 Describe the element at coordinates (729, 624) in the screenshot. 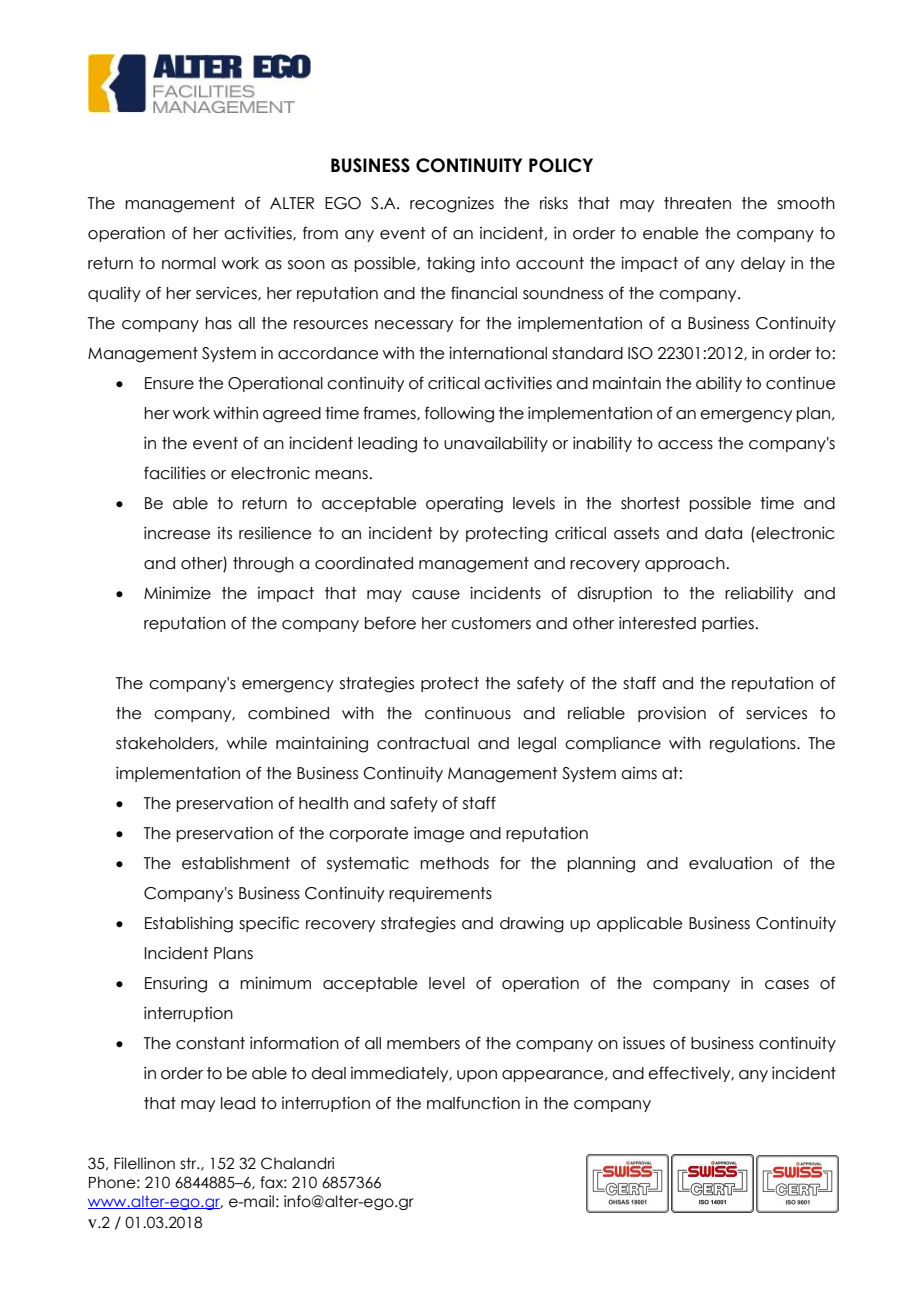

I see `parties` at that location.
